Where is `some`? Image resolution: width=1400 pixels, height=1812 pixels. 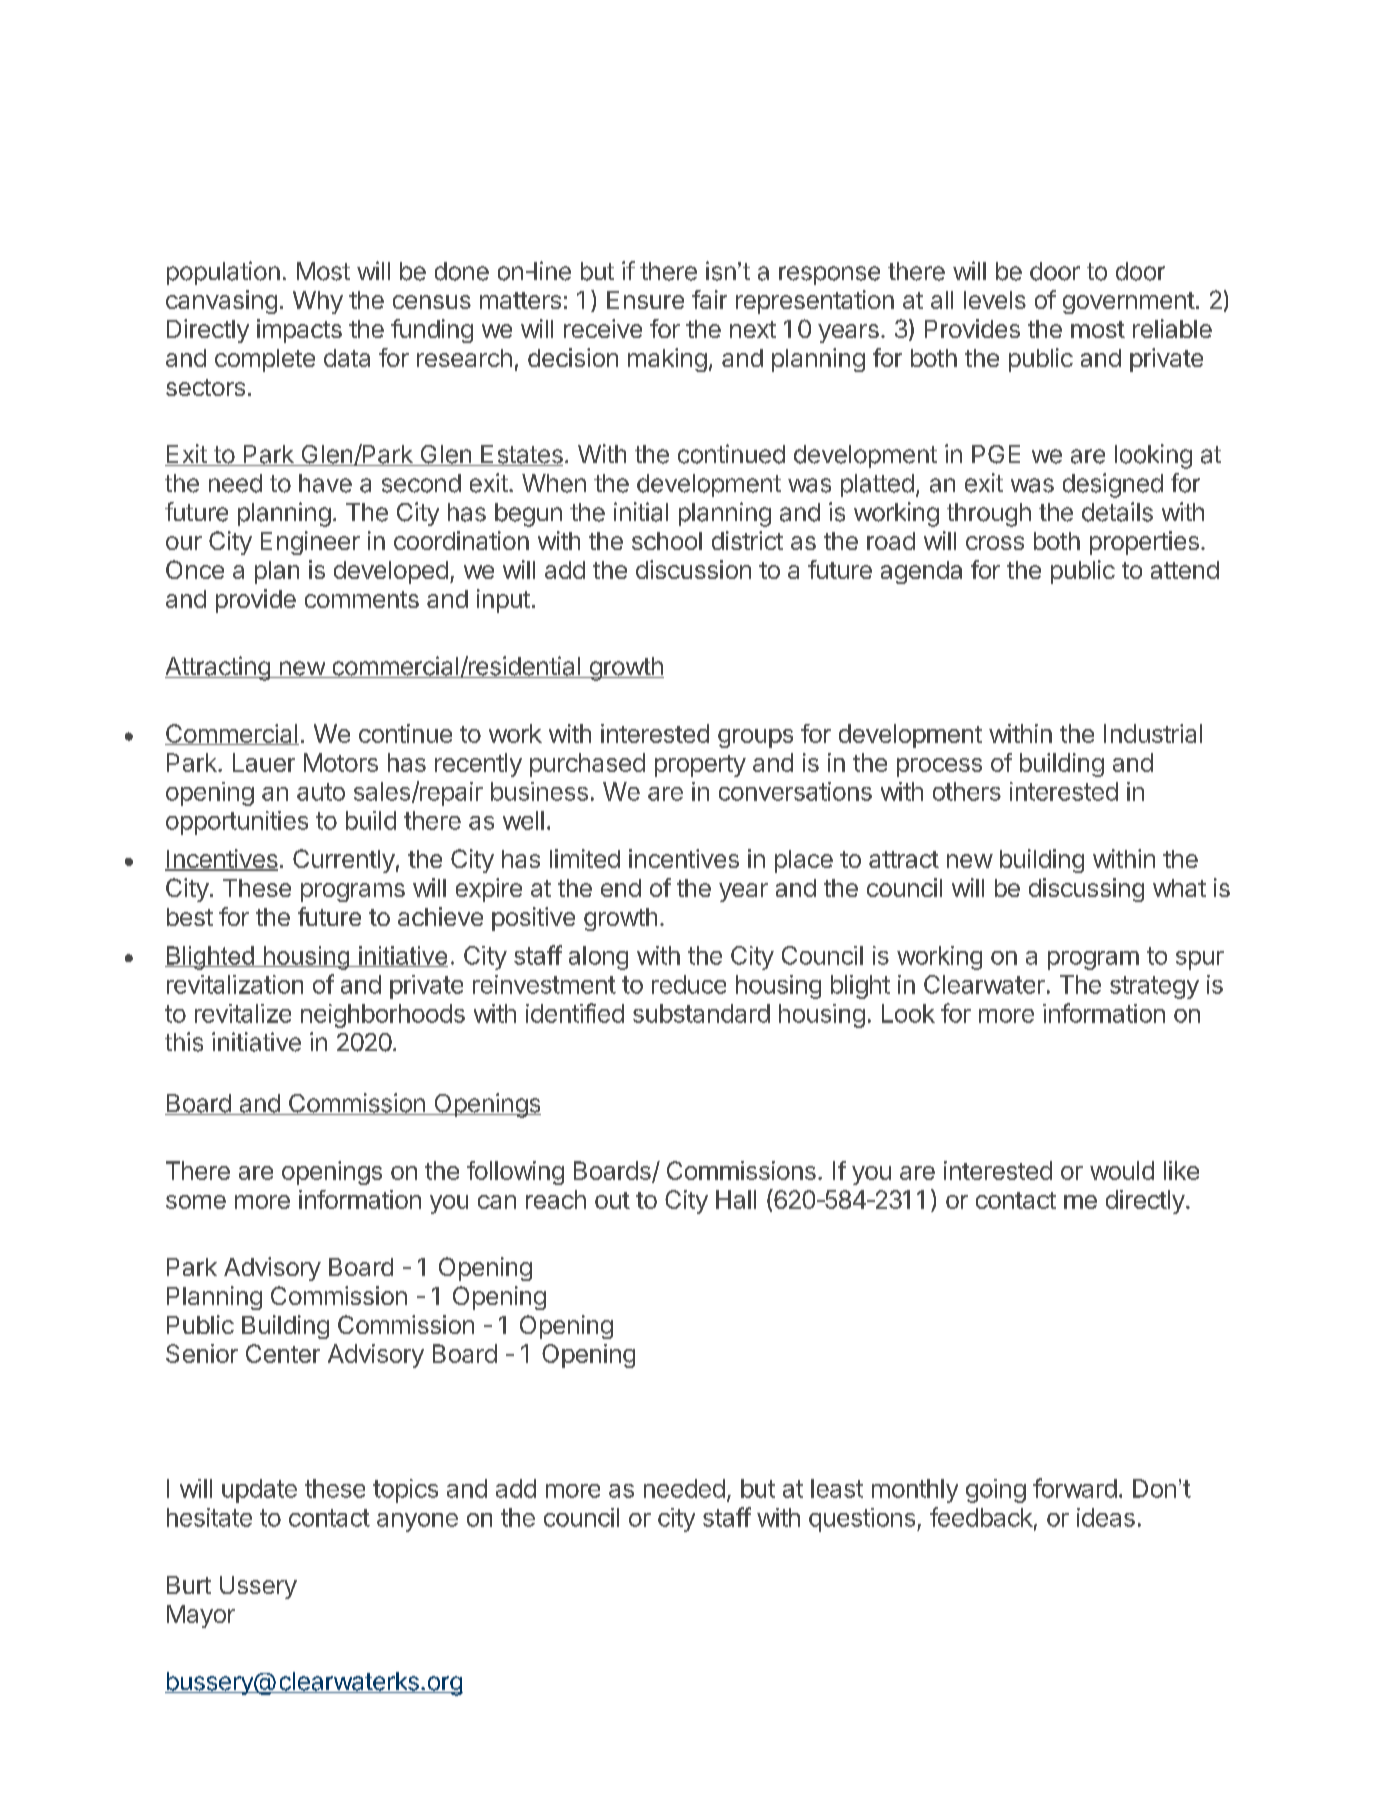
some is located at coordinates (196, 1202).
